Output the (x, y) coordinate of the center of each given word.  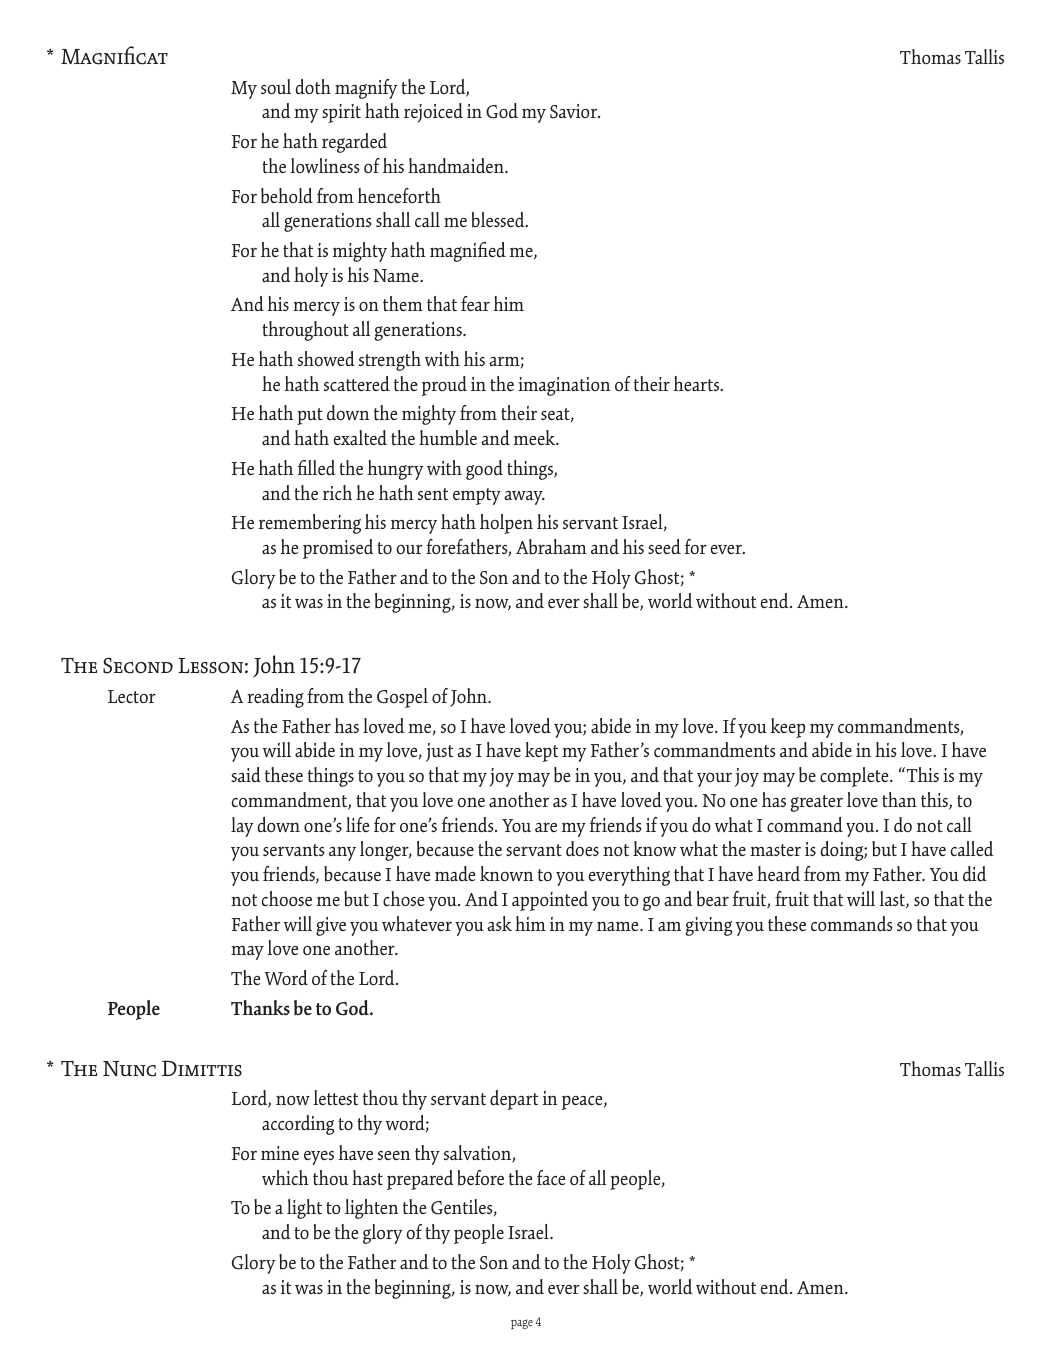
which (285, 1177)
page (522, 1324)
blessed (499, 220)
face (551, 1177)
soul (276, 87)
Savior (575, 111)
